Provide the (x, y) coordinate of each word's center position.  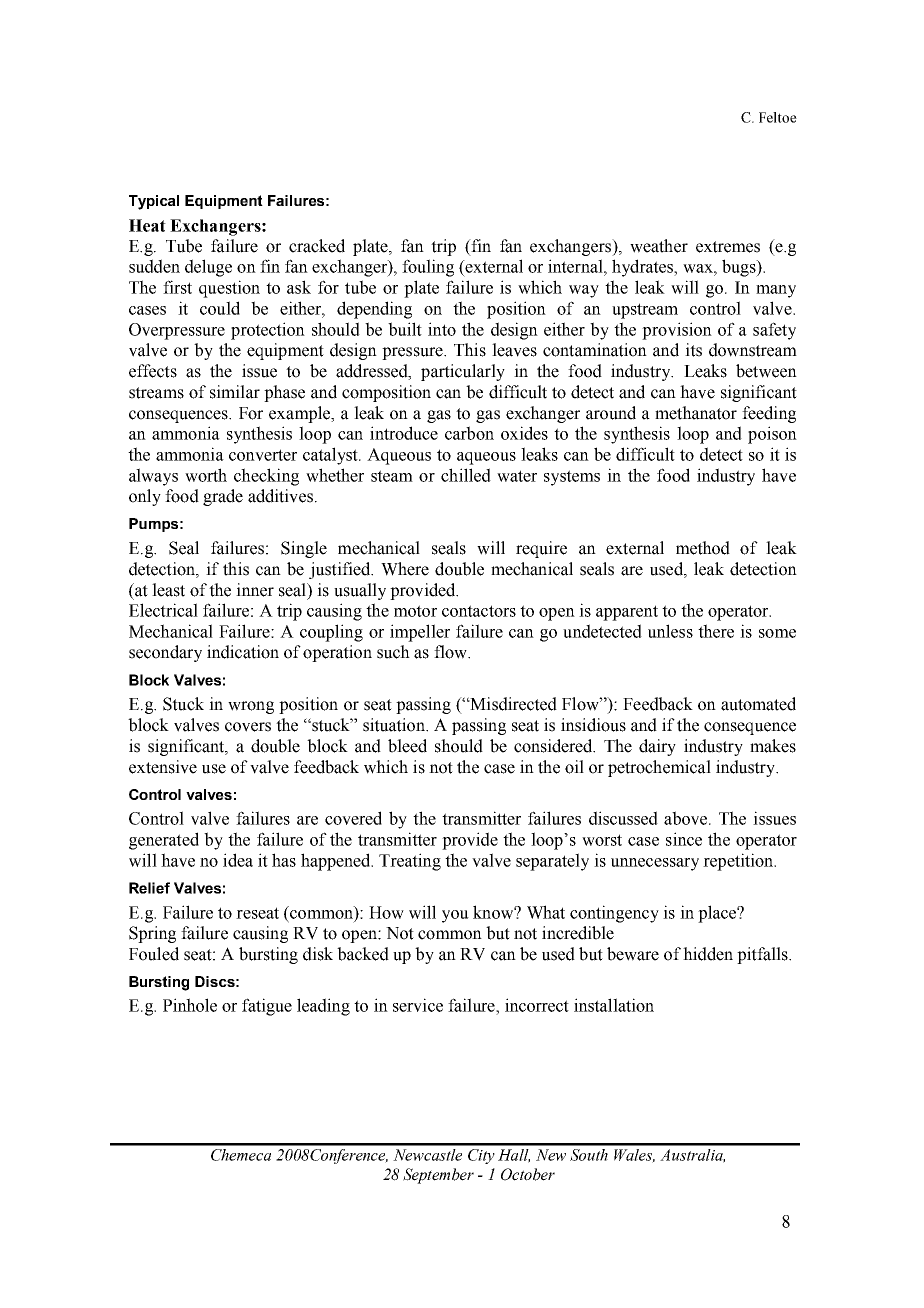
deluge (208, 268)
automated (758, 704)
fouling (428, 268)
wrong (251, 707)
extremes (728, 247)
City (481, 1156)
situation (395, 725)
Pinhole (190, 1005)
